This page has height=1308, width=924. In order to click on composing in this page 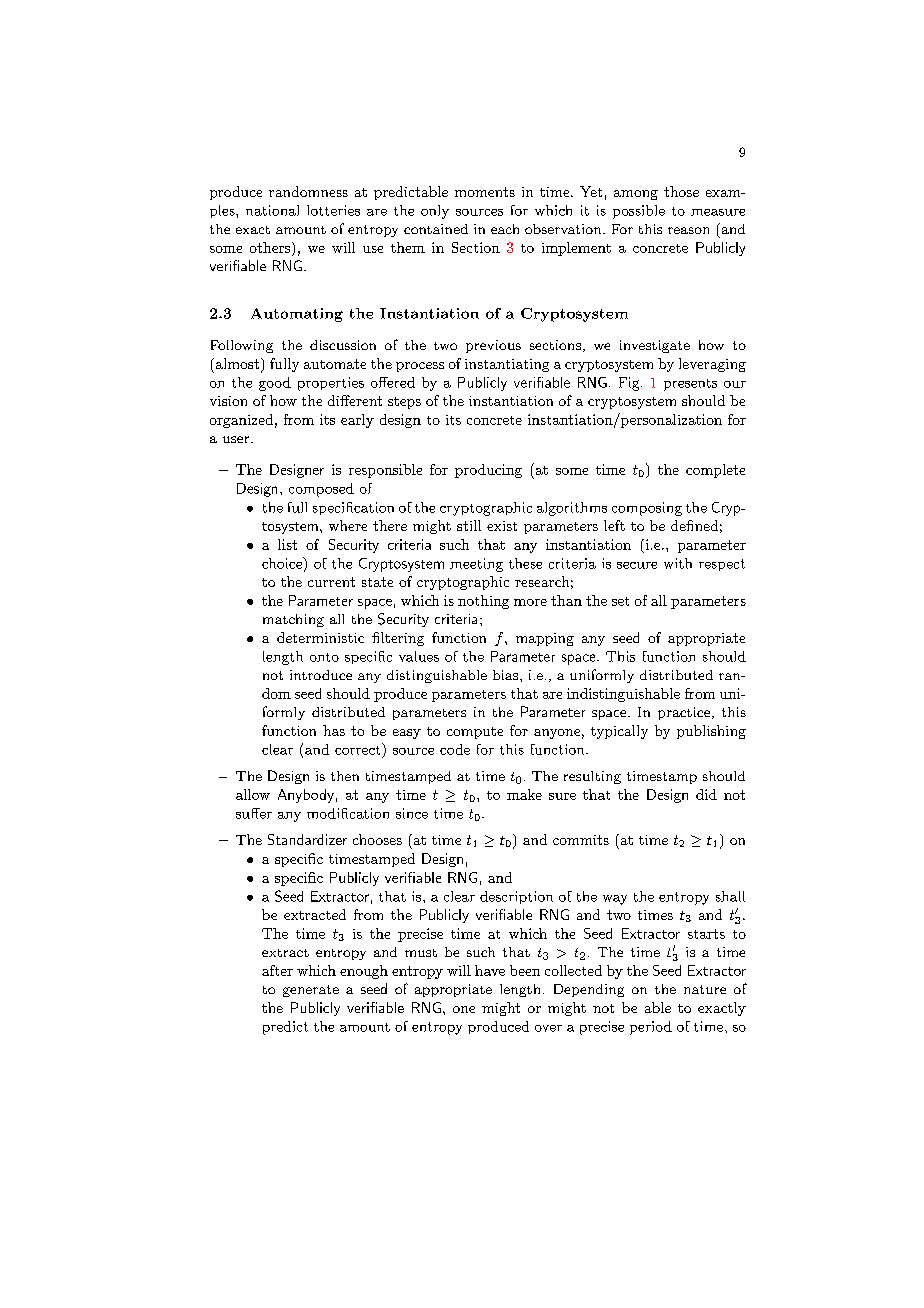, I will do `click(647, 509)`.
